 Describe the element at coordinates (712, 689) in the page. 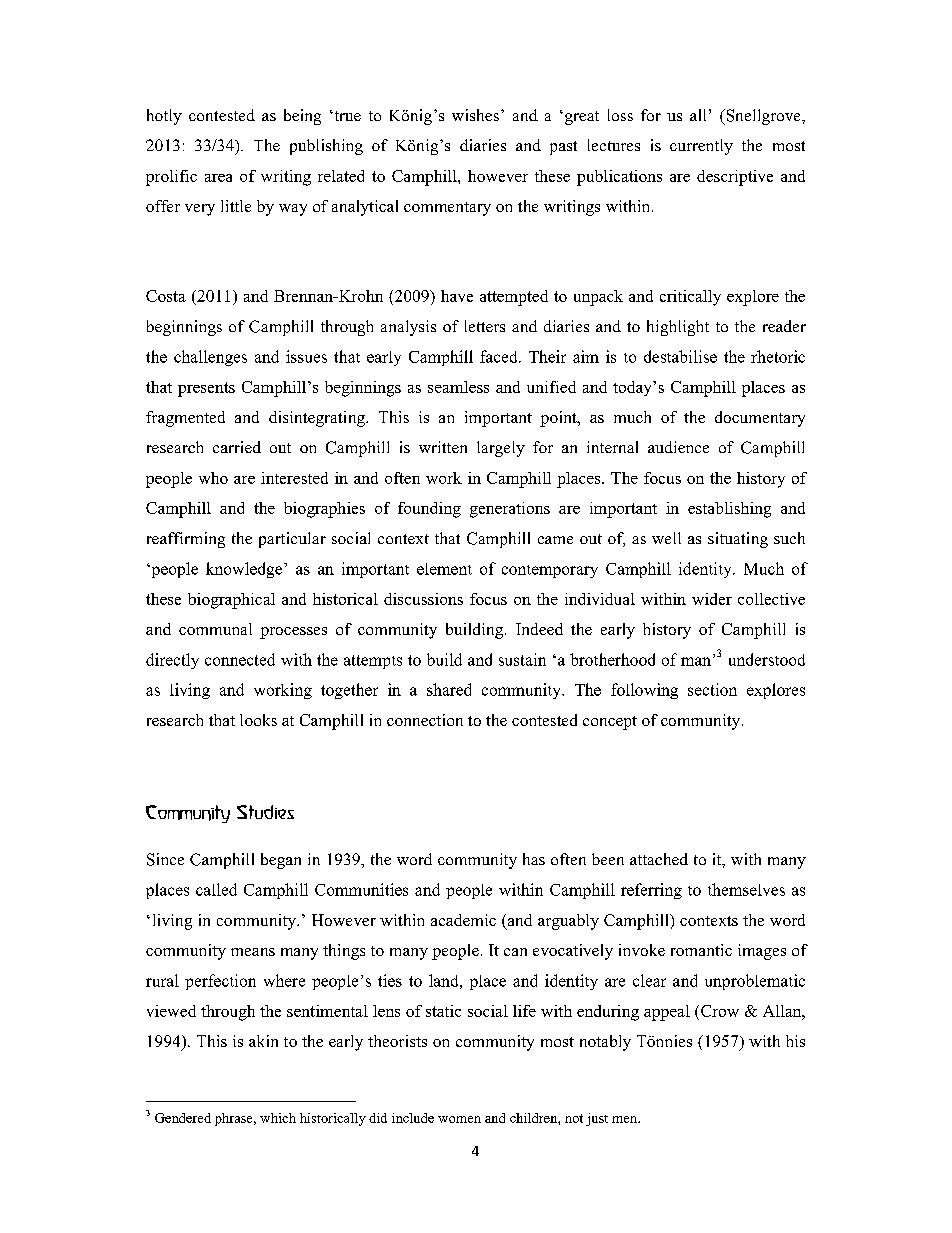

I see `section` at that location.
